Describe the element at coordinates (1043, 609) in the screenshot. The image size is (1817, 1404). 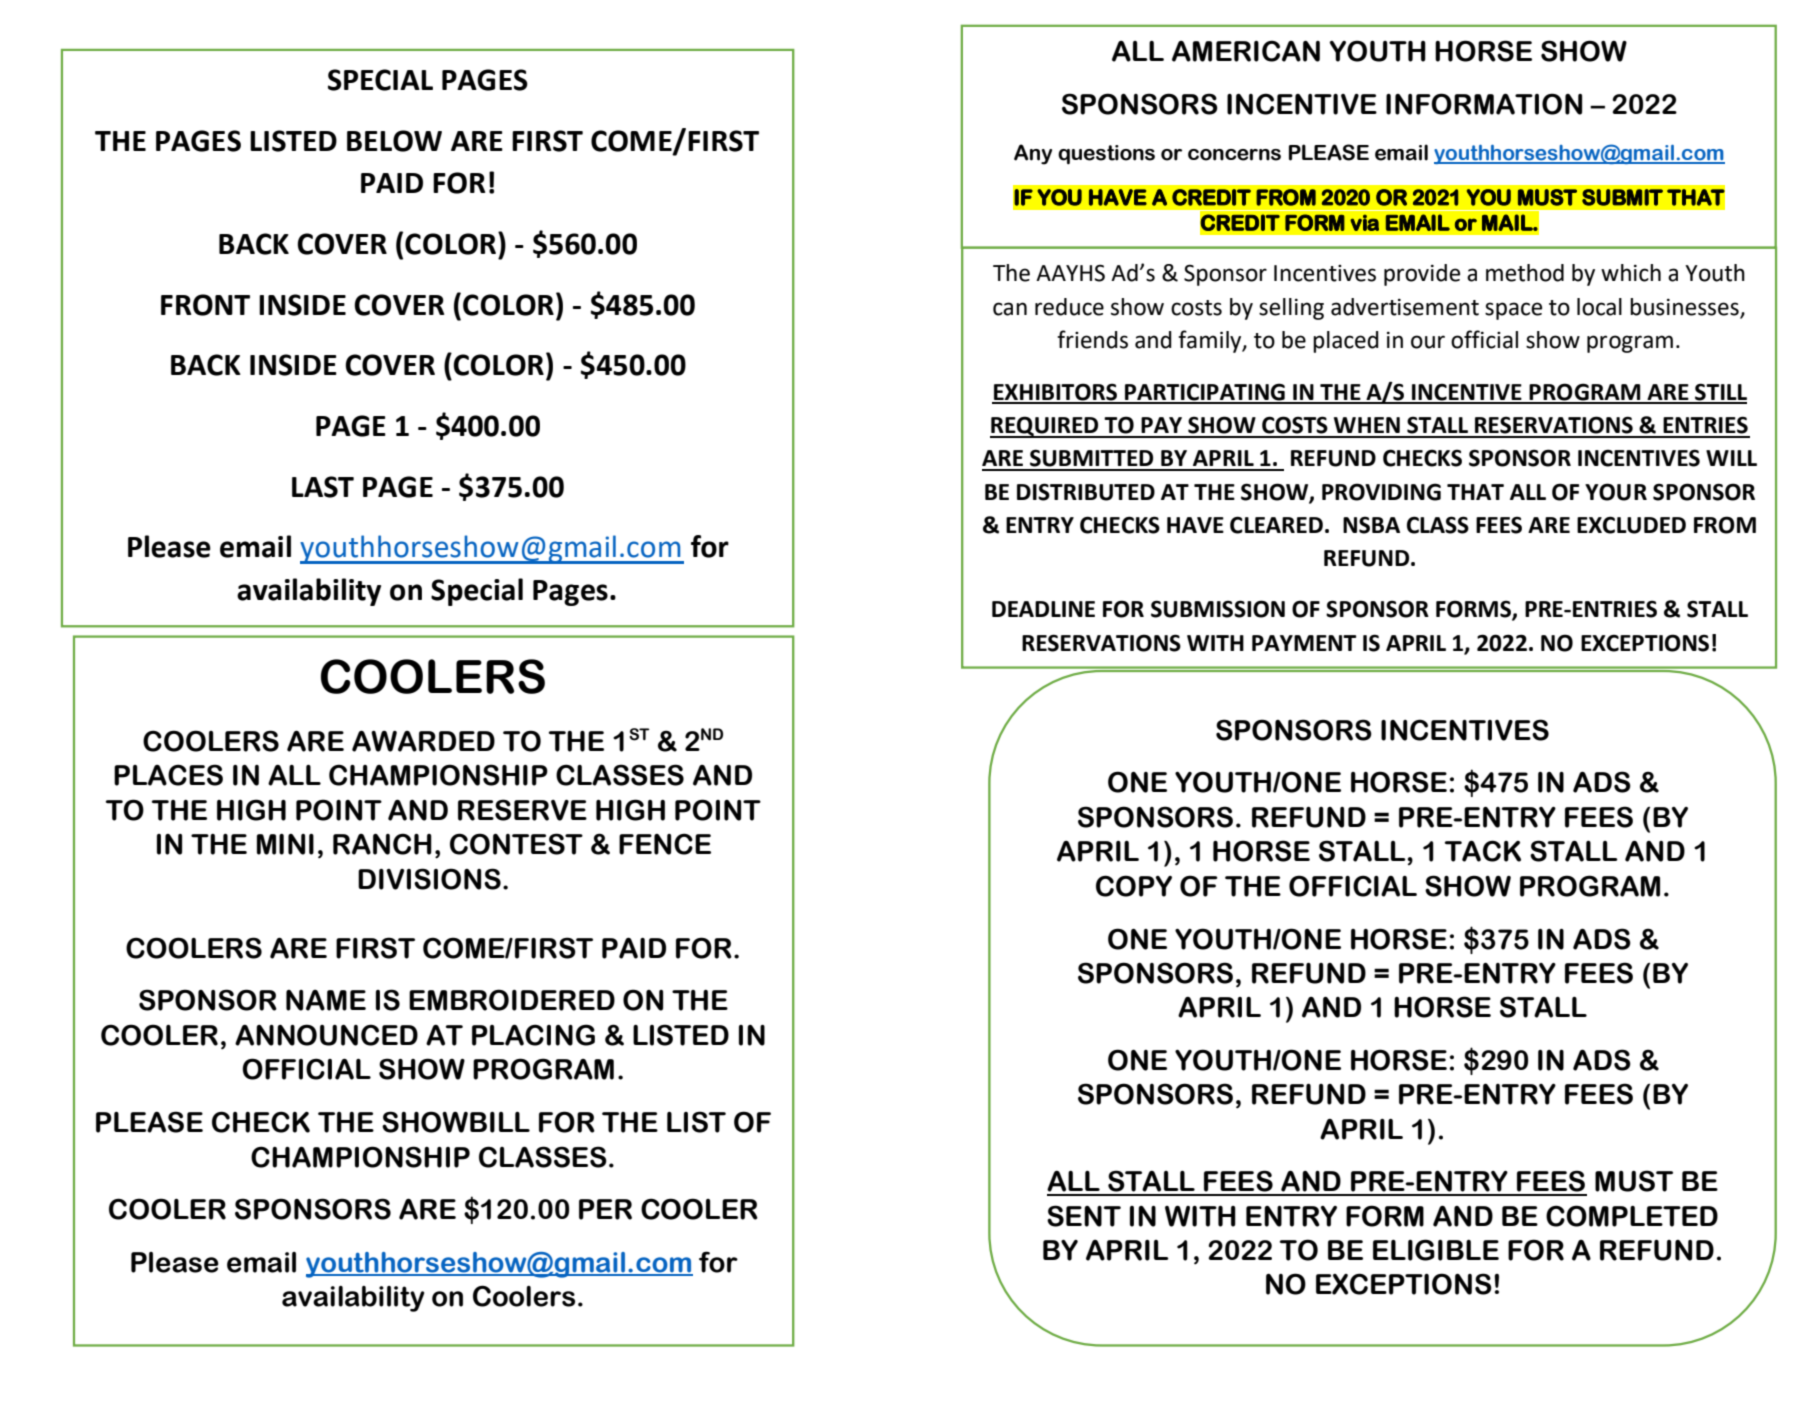
I see `DEADLINE` at that location.
